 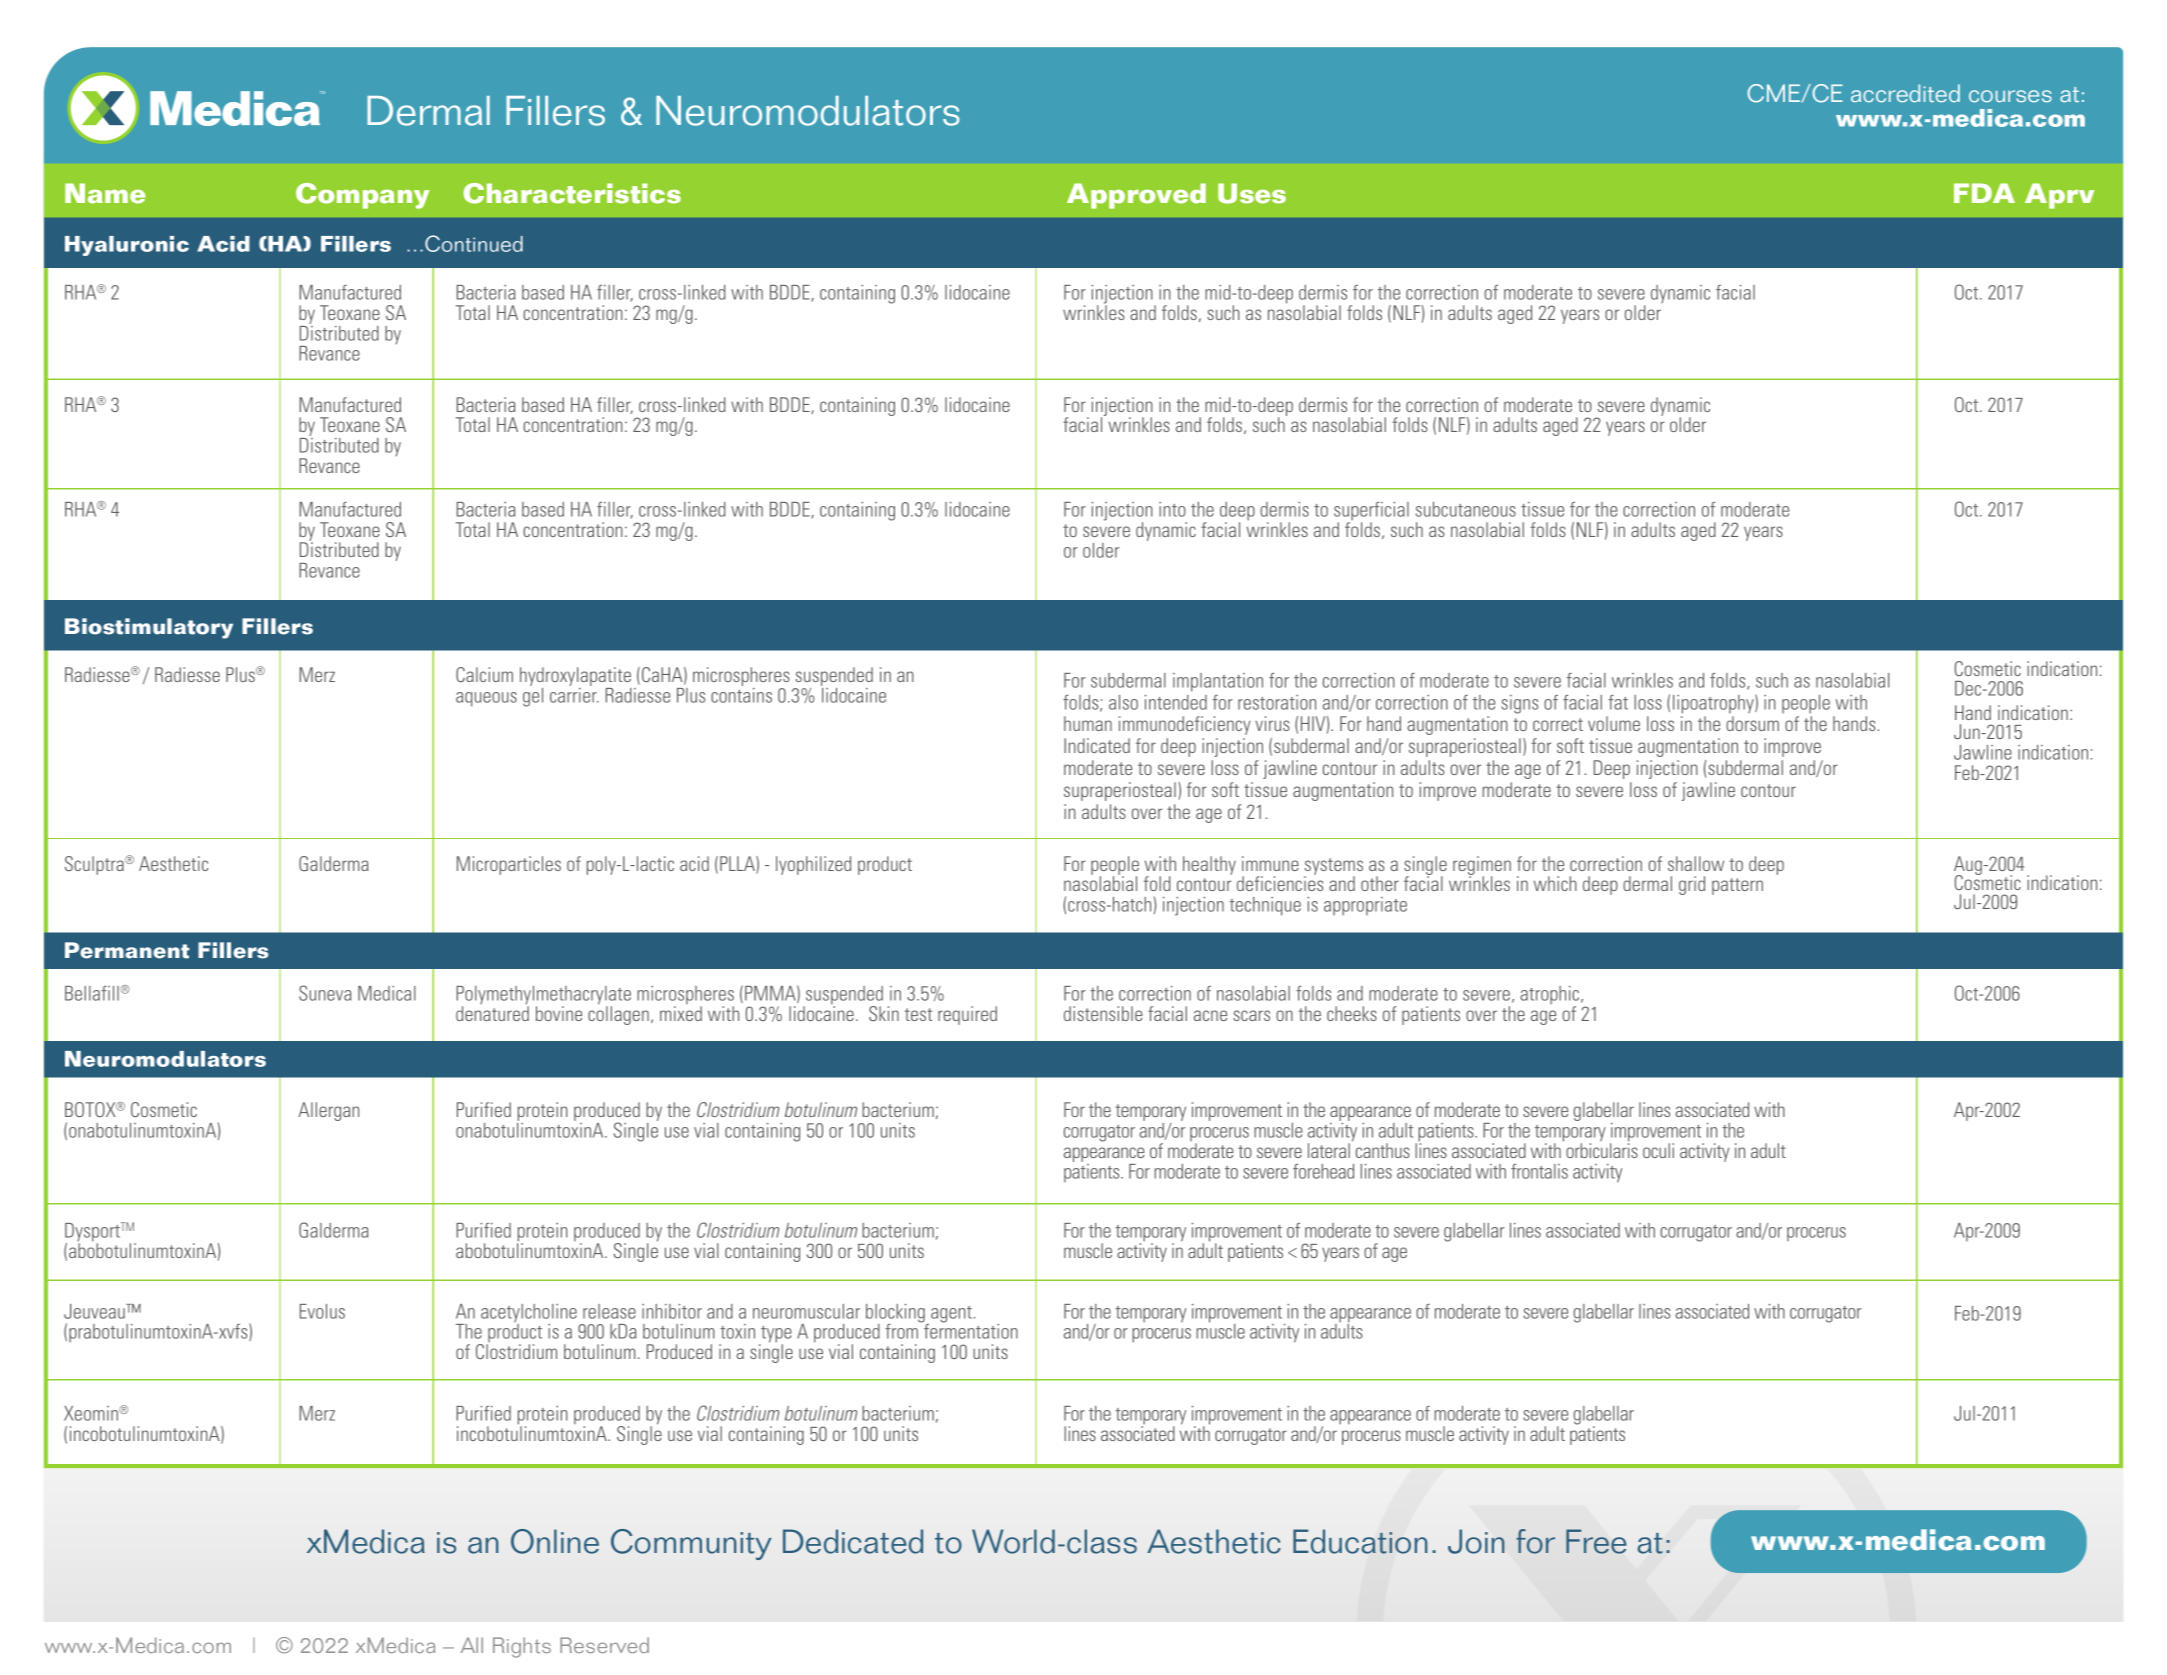 I want to click on Approved, so click(x=1136, y=196).
